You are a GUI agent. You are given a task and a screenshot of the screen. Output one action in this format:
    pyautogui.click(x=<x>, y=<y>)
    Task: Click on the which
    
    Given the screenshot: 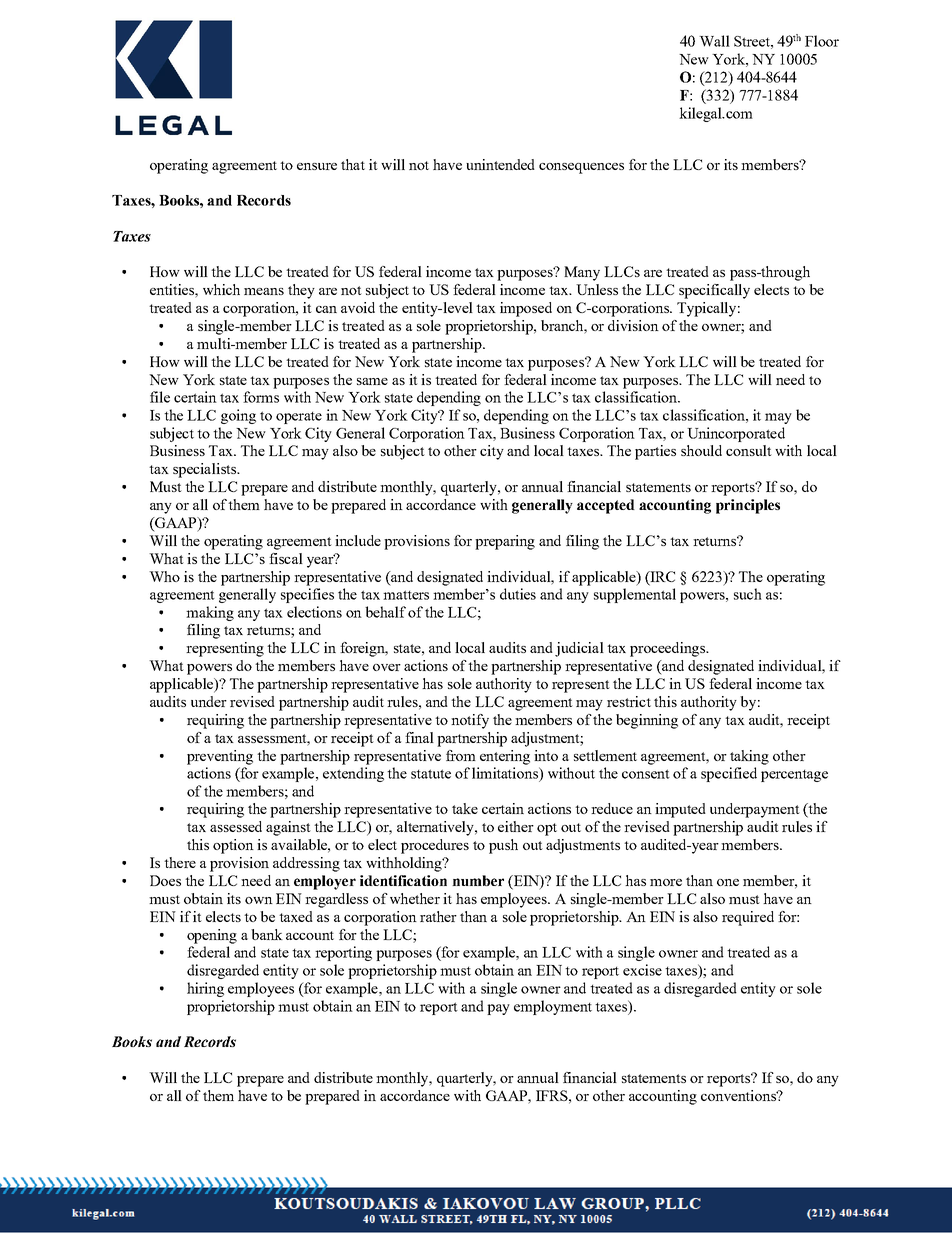 What is the action you would take?
    pyautogui.click(x=221, y=289)
